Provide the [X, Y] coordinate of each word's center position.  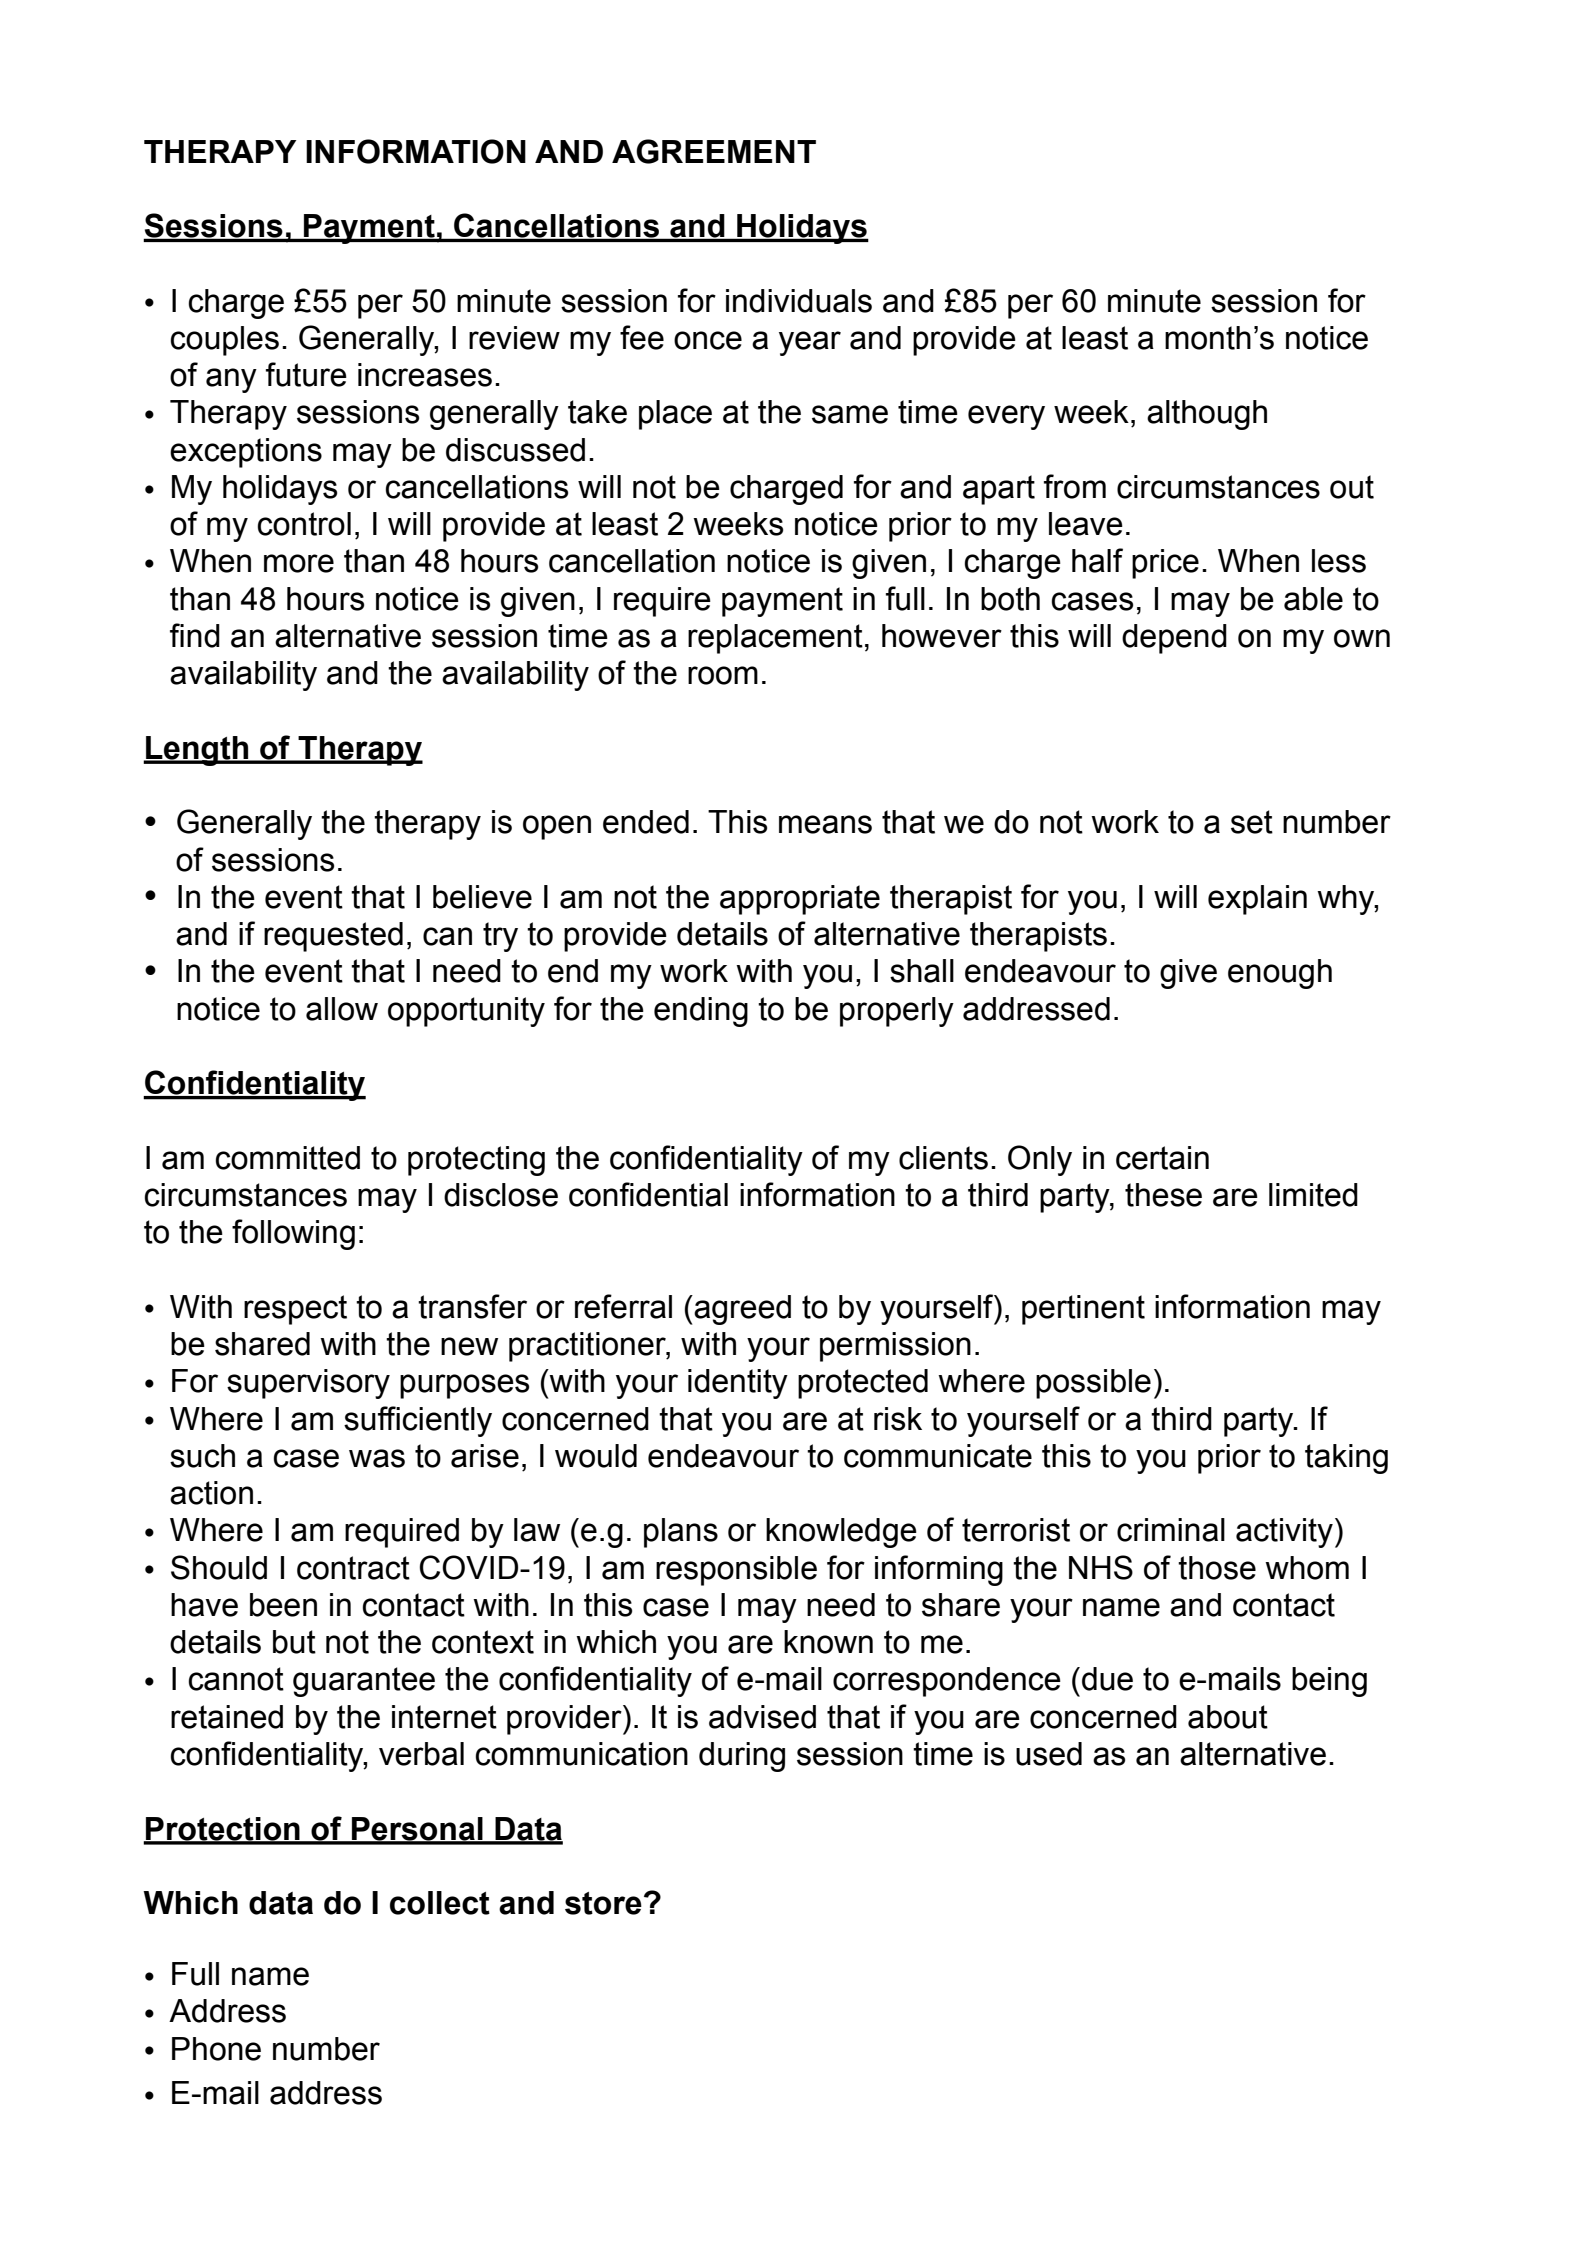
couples [224, 341]
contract [353, 1568]
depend [1174, 639]
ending [701, 1012]
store [603, 1903]
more [299, 563]
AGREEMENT [714, 151]
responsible [736, 1571]
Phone [216, 2049]
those [1217, 1568]
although [1207, 415]
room [723, 675]
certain [1162, 1158]
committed [287, 1158]
